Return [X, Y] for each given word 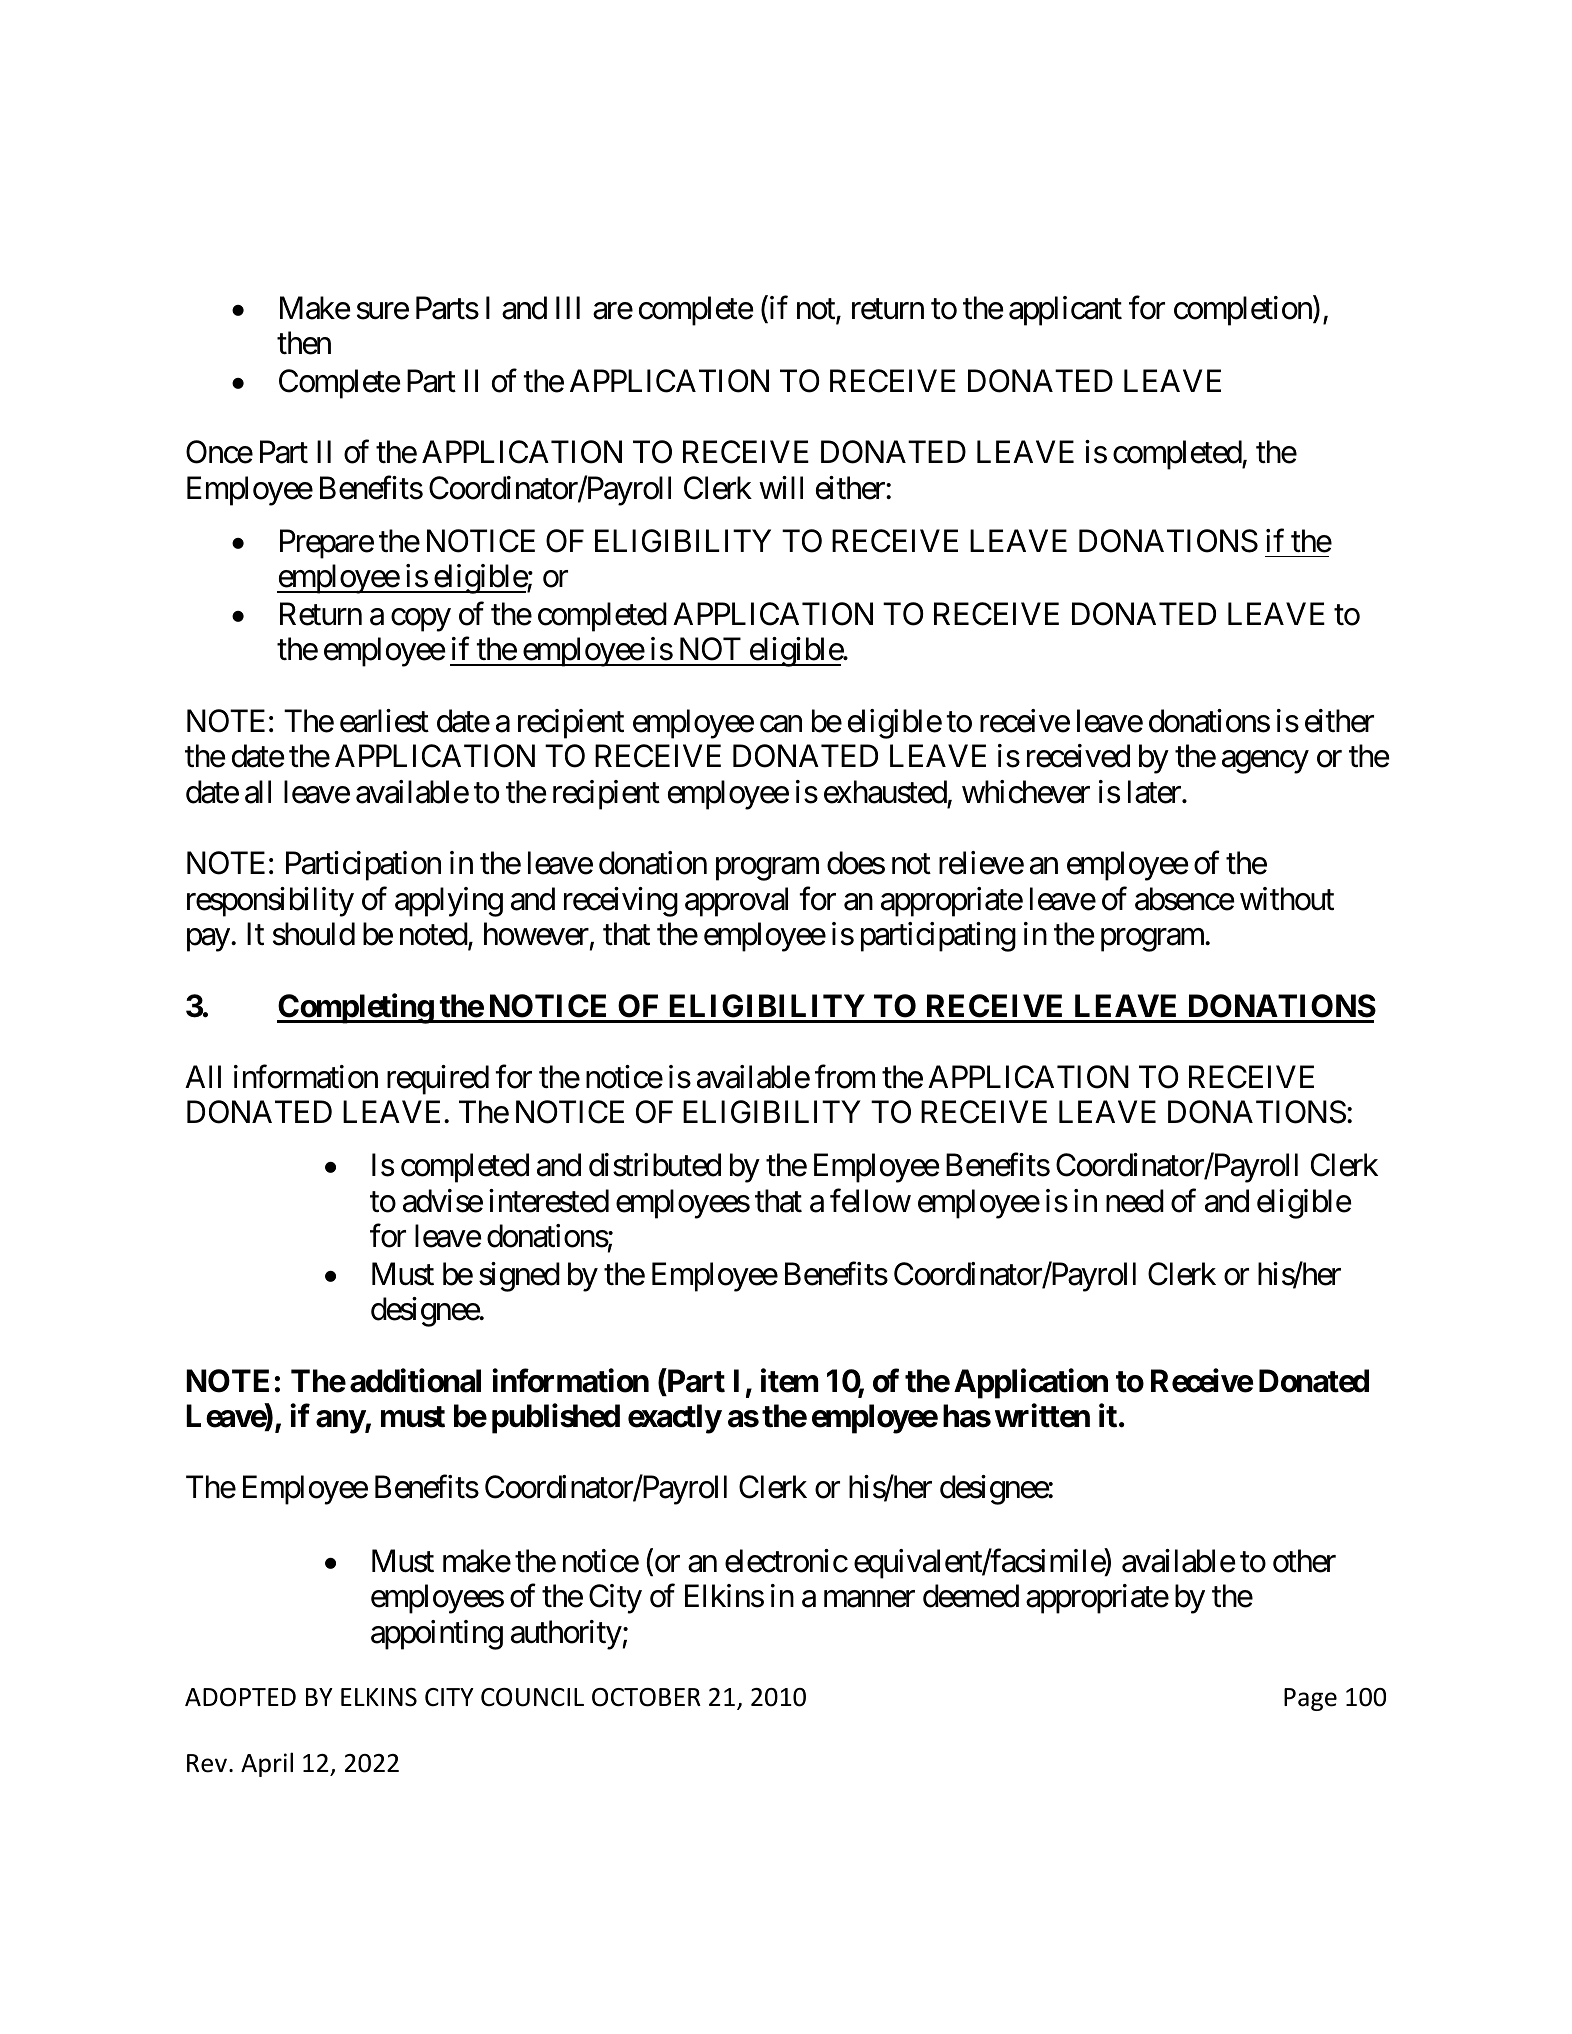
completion [1244, 311]
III [568, 307]
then [304, 343]
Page [1310, 1699]
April [267, 1764]
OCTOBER [646, 1697]
